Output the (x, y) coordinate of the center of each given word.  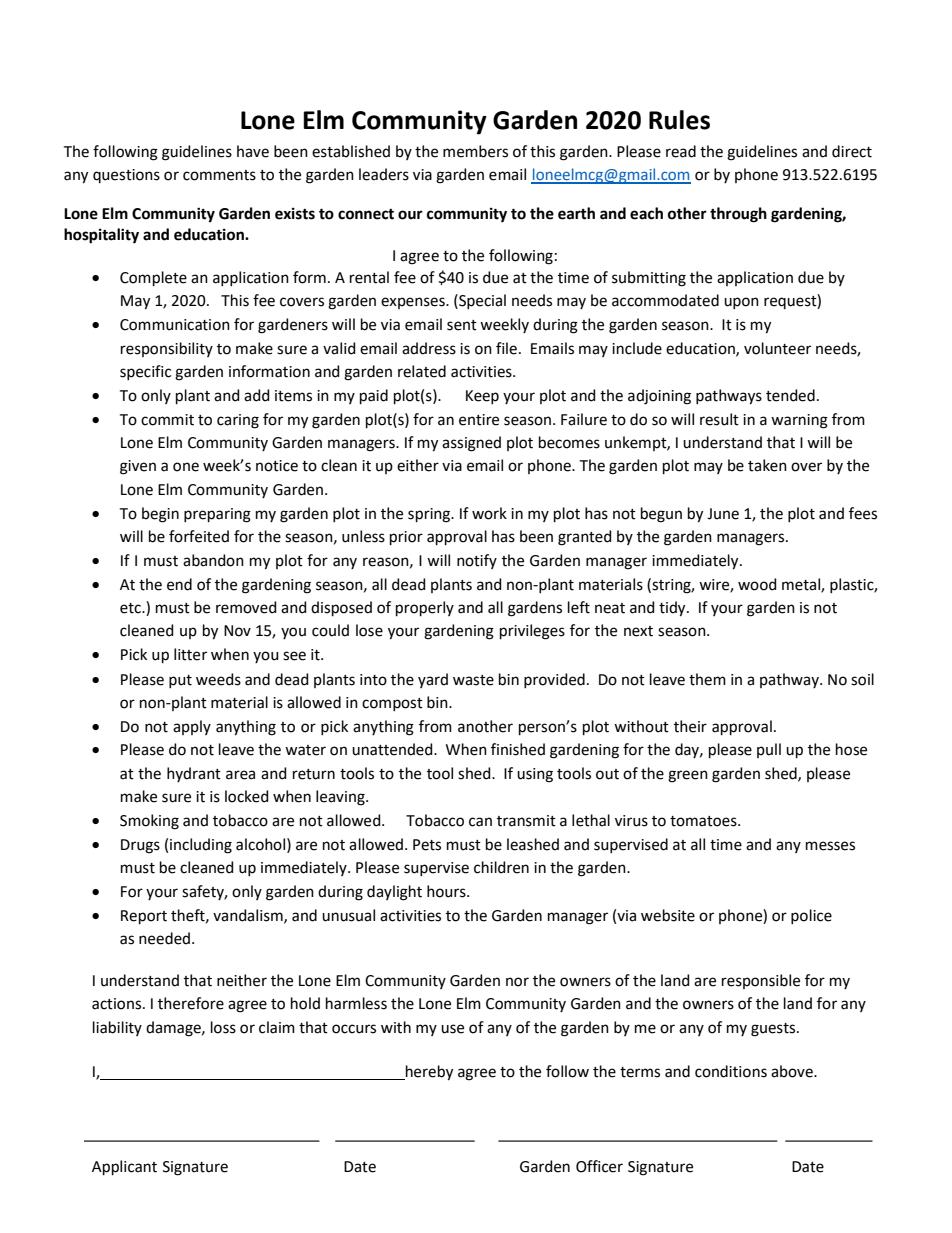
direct (852, 151)
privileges (532, 632)
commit (167, 420)
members (475, 151)
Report (144, 917)
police (811, 916)
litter (190, 654)
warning (799, 421)
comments (219, 175)
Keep (482, 397)
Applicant (124, 1167)
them (707, 679)
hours (447, 891)
